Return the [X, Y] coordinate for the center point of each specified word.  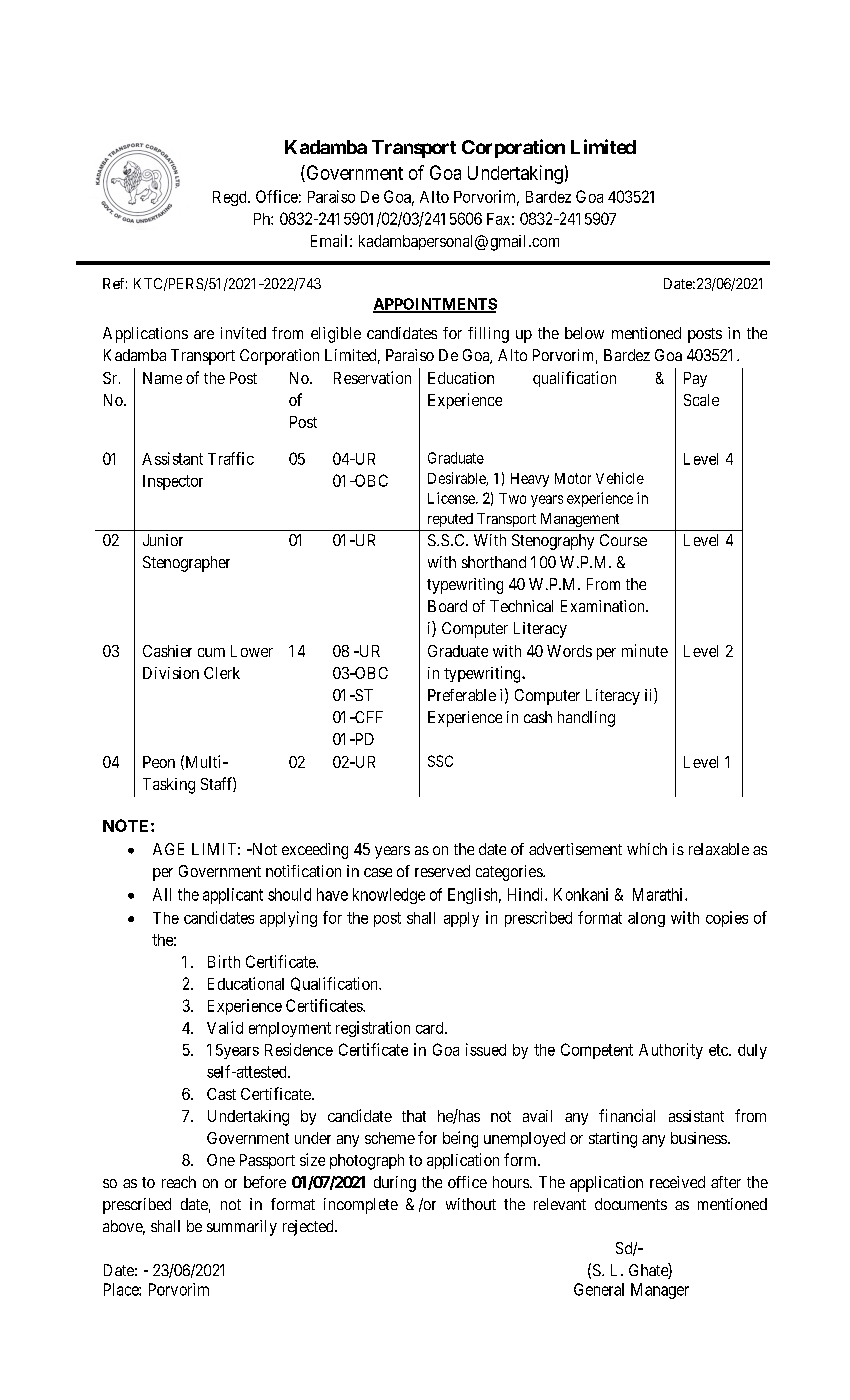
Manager [660, 1291]
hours [511, 1182]
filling [488, 335]
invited [243, 333]
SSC [440, 761]
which [647, 849]
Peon [159, 762]
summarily [242, 1228]
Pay [695, 379]
